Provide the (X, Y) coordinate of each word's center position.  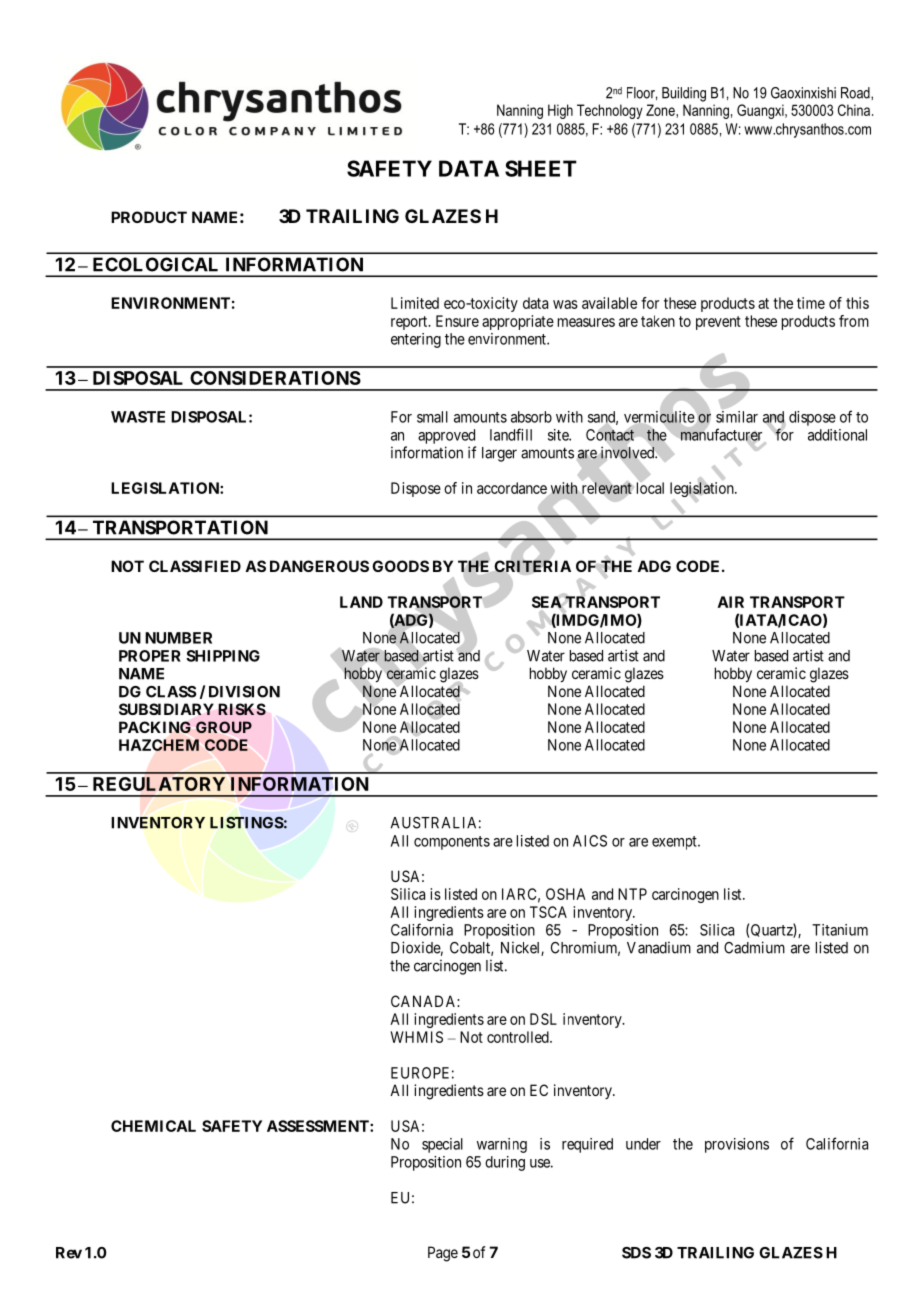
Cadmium (754, 947)
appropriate (518, 322)
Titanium (840, 930)
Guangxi (761, 111)
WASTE (138, 417)
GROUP (224, 727)
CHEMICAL (153, 1126)
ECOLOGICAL (155, 264)
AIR (731, 602)
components (452, 843)
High (560, 111)
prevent (718, 323)
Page (443, 1254)
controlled (519, 1037)
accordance (512, 488)
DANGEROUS (319, 566)
